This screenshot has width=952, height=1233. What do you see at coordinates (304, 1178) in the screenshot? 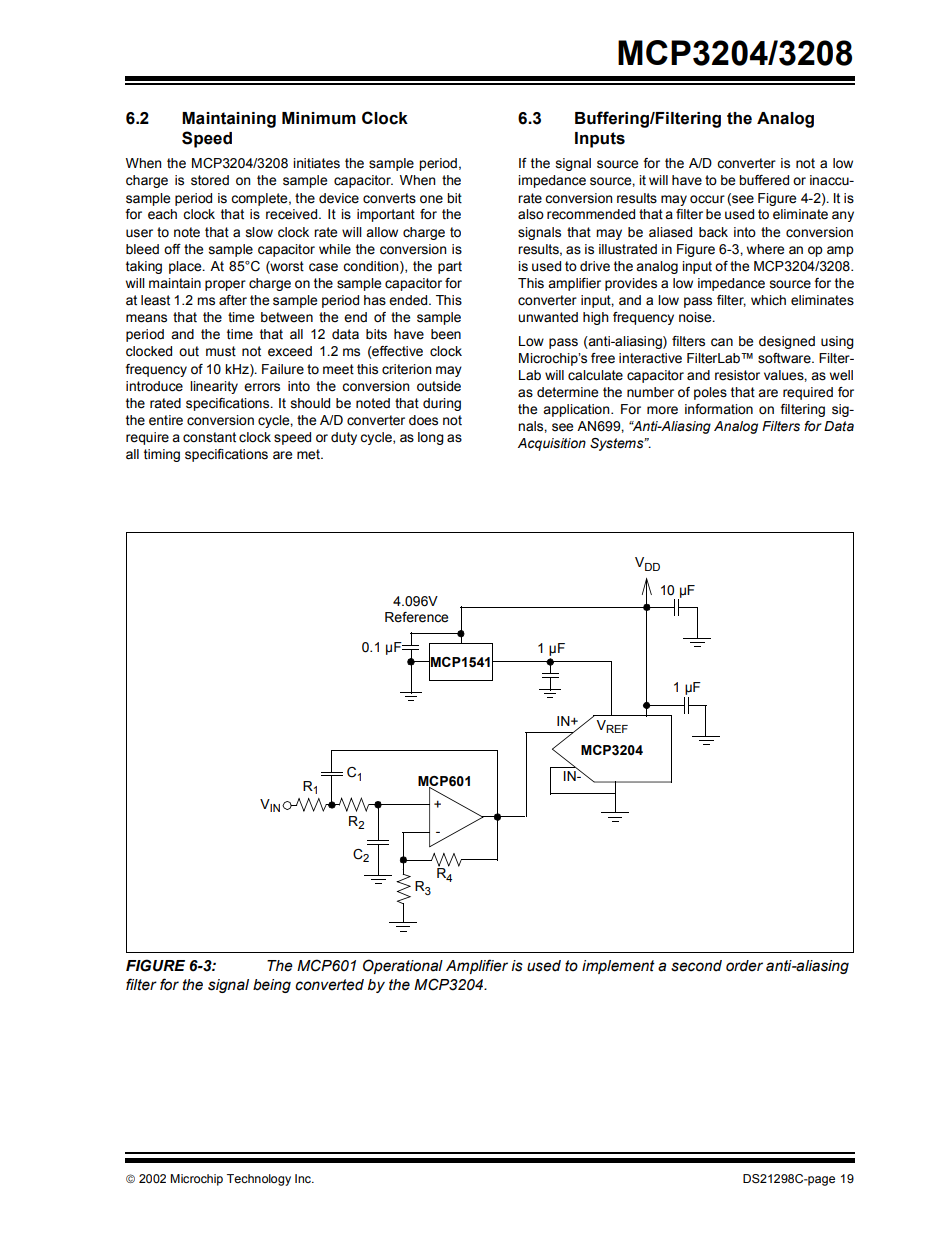
I see `Inc` at bounding box center [304, 1178].
